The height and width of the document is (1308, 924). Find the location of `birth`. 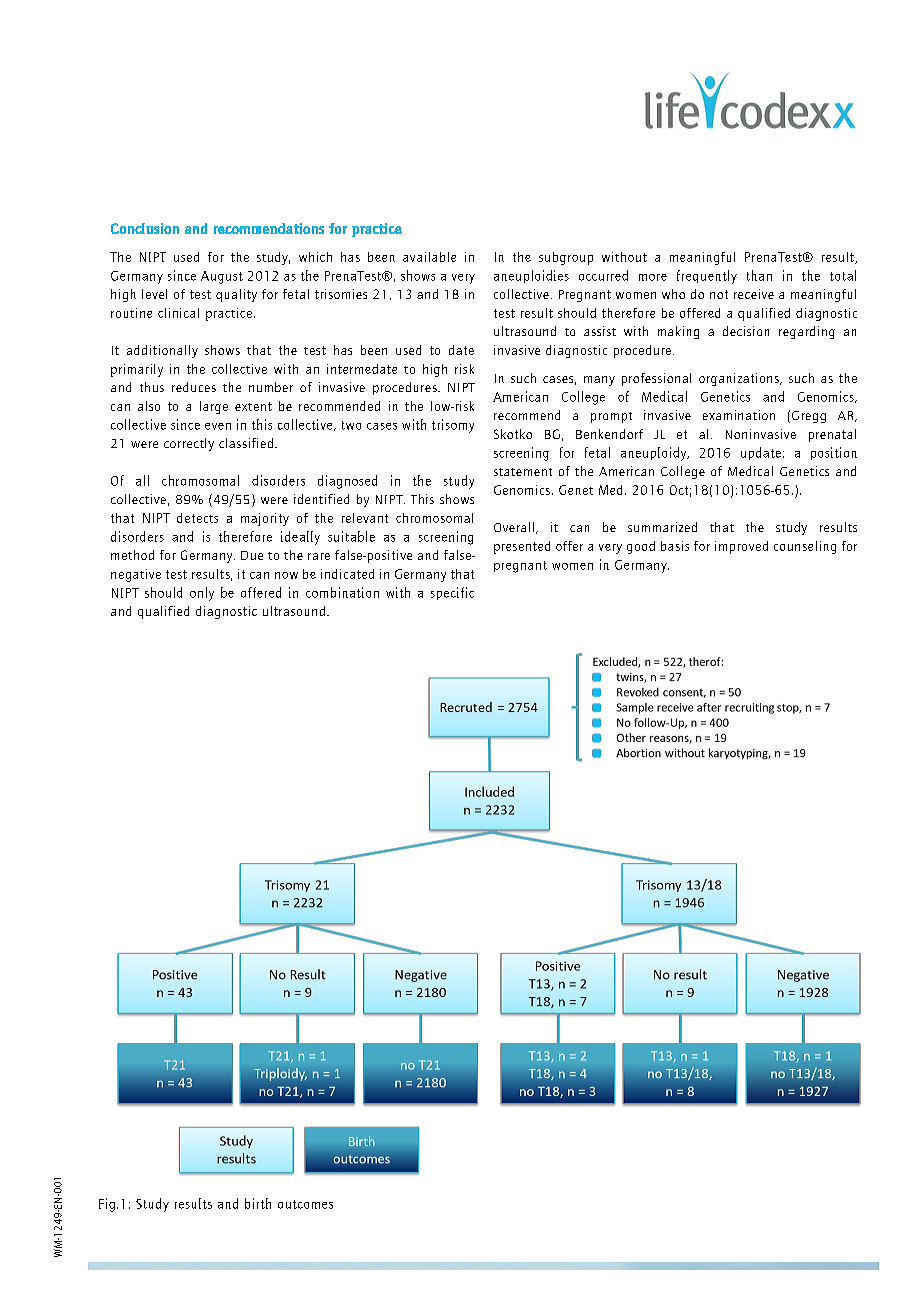

birth is located at coordinates (258, 1203).
